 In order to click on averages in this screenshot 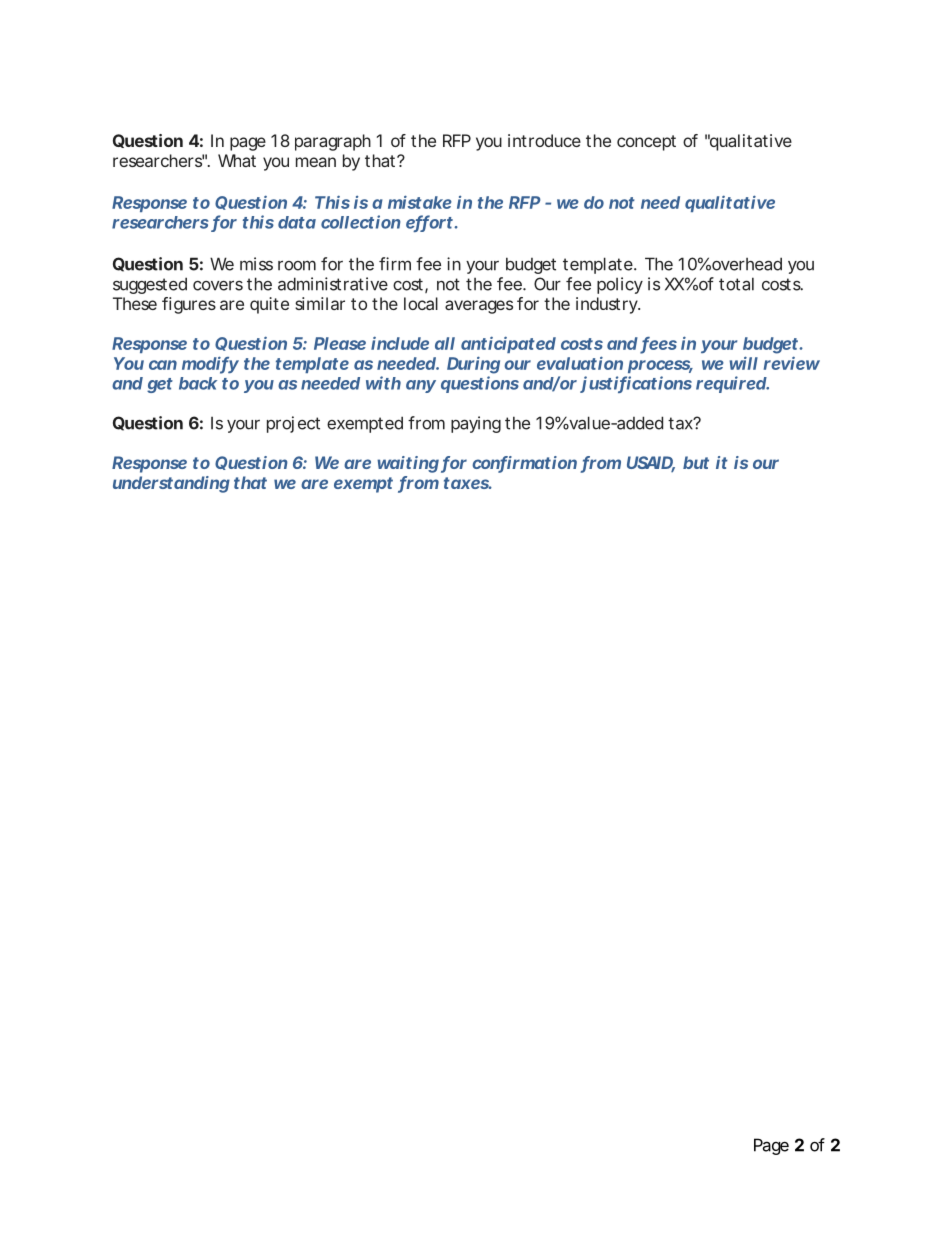, I will do `click(479, 307)`.
